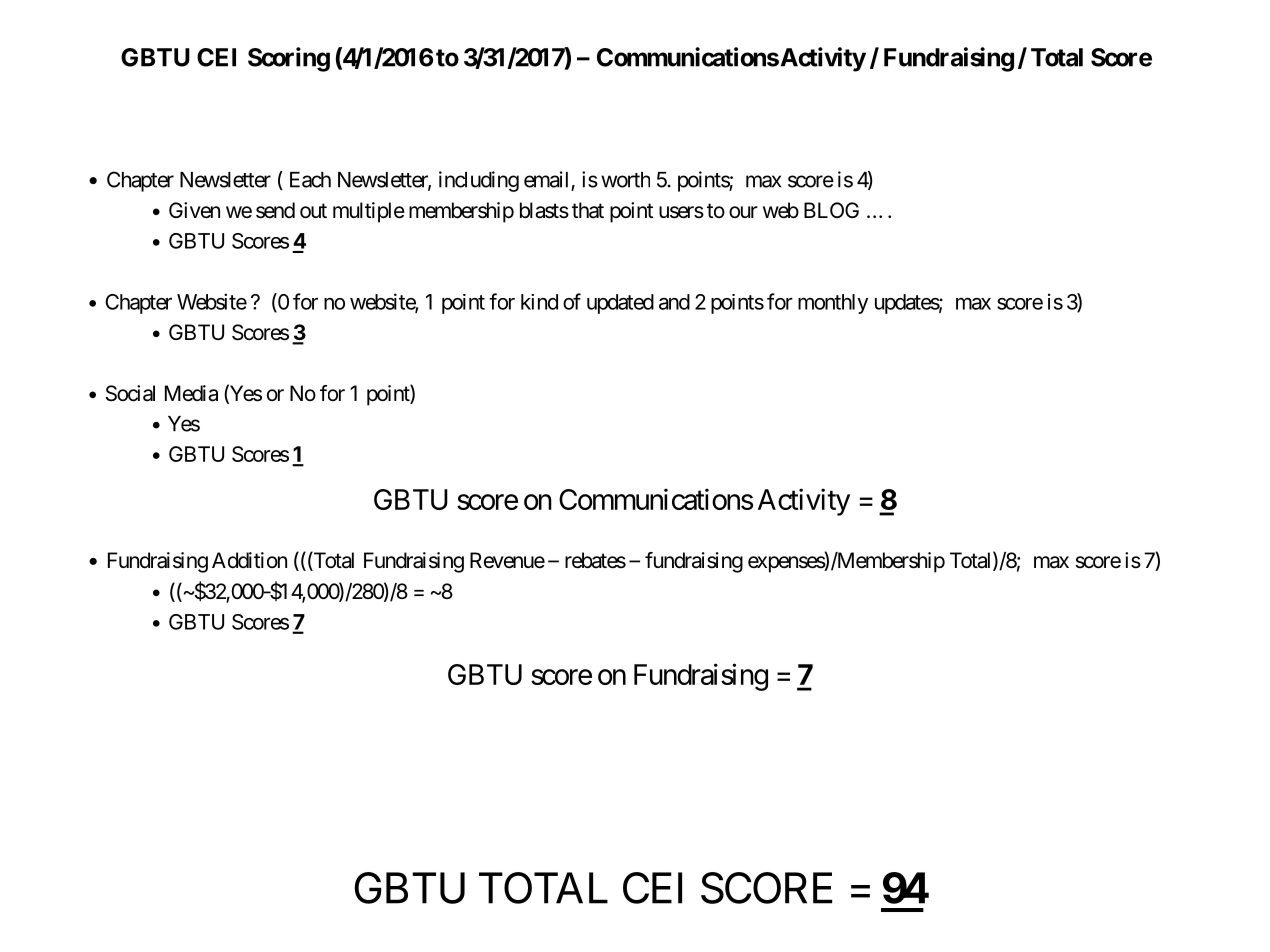 This document has width=1270, height=952. Describe the element at coordinates (539, 302) in the document. I see `kind` at that location.
